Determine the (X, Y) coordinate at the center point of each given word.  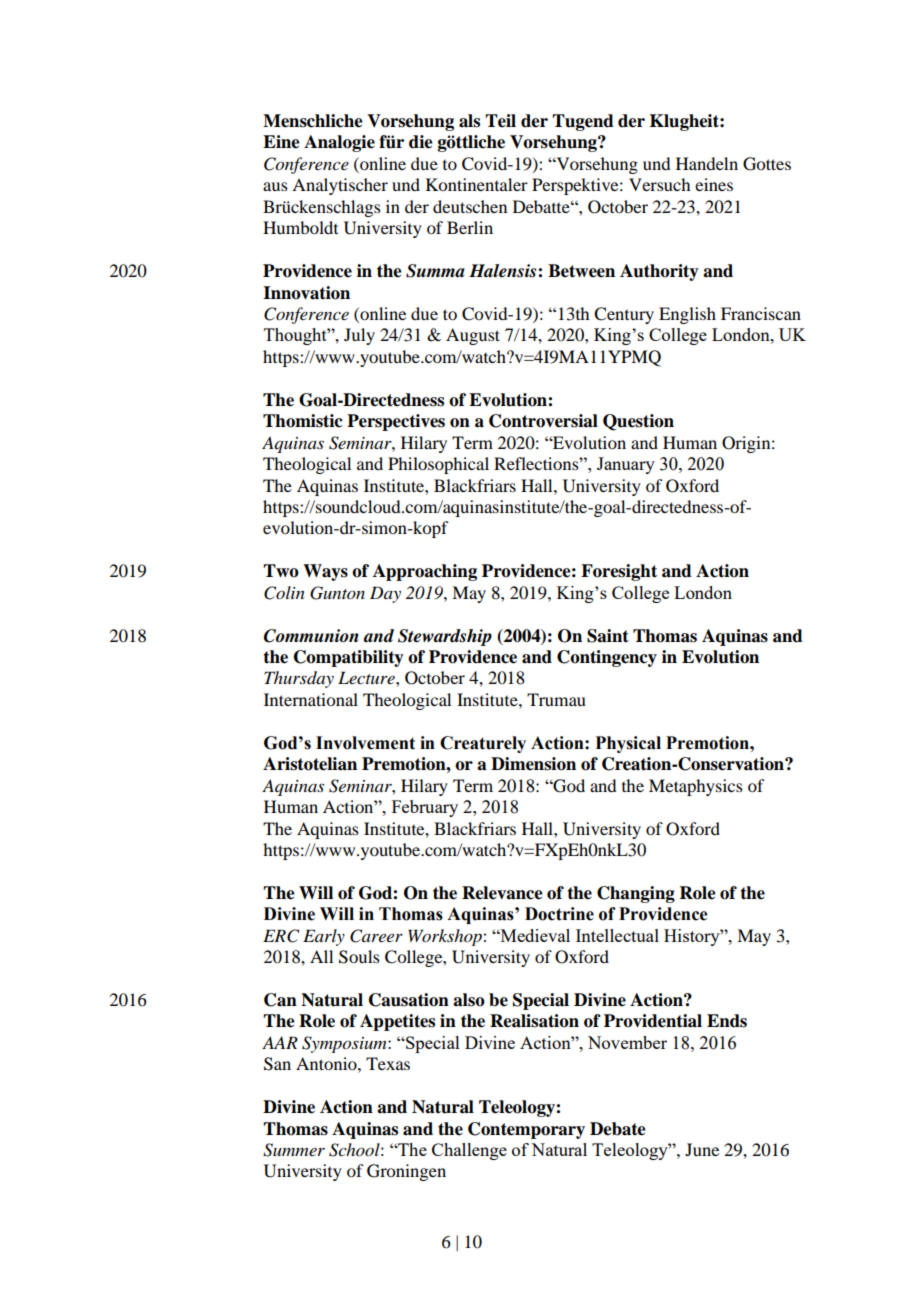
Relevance (502, 893)
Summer (294, 1150)
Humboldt (300, 227)
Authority (659, 272)
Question (638, 422)
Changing (636, 894)
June (702, 1149)
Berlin (470, 227)
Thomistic (302, 421)
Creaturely (483, 744)
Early (324, 937)
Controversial (543, 421)
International (311, 699)
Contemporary (526, 1130)
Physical (628, 744)
